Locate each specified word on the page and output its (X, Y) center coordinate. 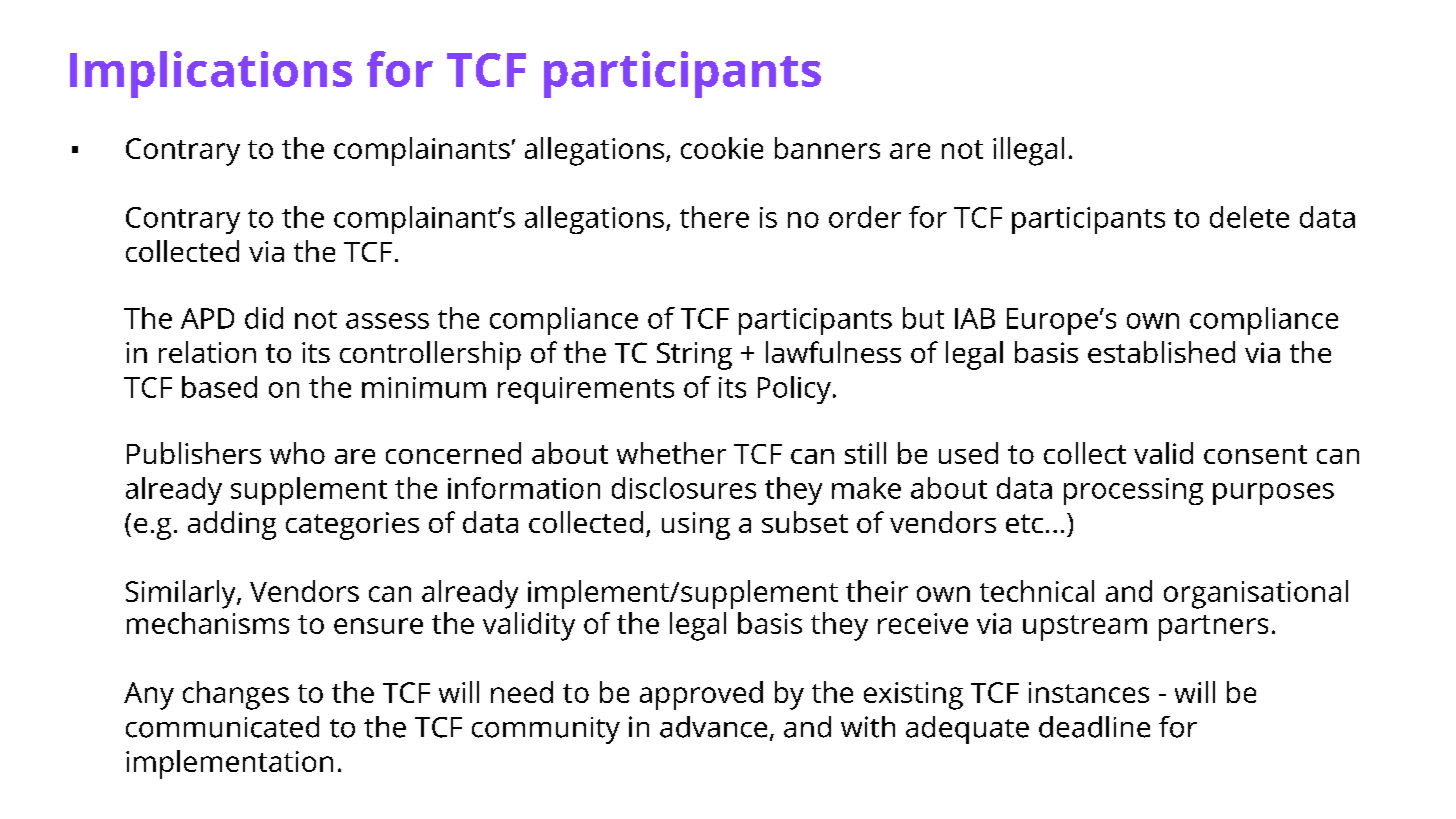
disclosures (684, 488)
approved (701, 695)
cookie (722, 148)
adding (232, 525)
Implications (211, 74)
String (694, 356)
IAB (975, 318)
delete (1249, 217)
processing (1133, 491)
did (264, 318)
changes (236, 695)
